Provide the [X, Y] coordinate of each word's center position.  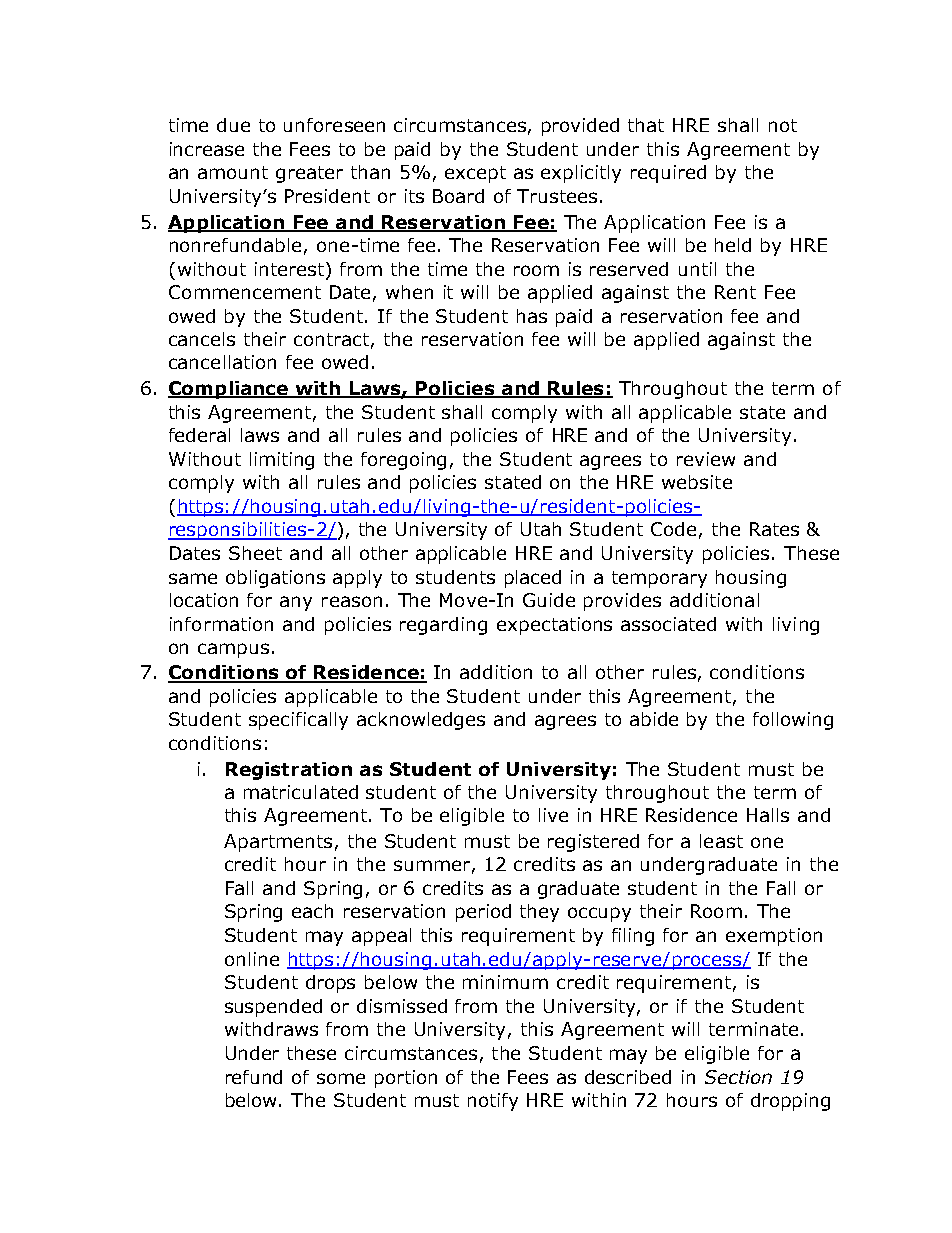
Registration [289, 771]
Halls [768, 815]
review [706, 459]
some [341, 1078]
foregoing [403, 461]
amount [233, 172]
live [553, 815]
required [668, 174]
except [475, 174]
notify [493, 1102]
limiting [282, 461]
